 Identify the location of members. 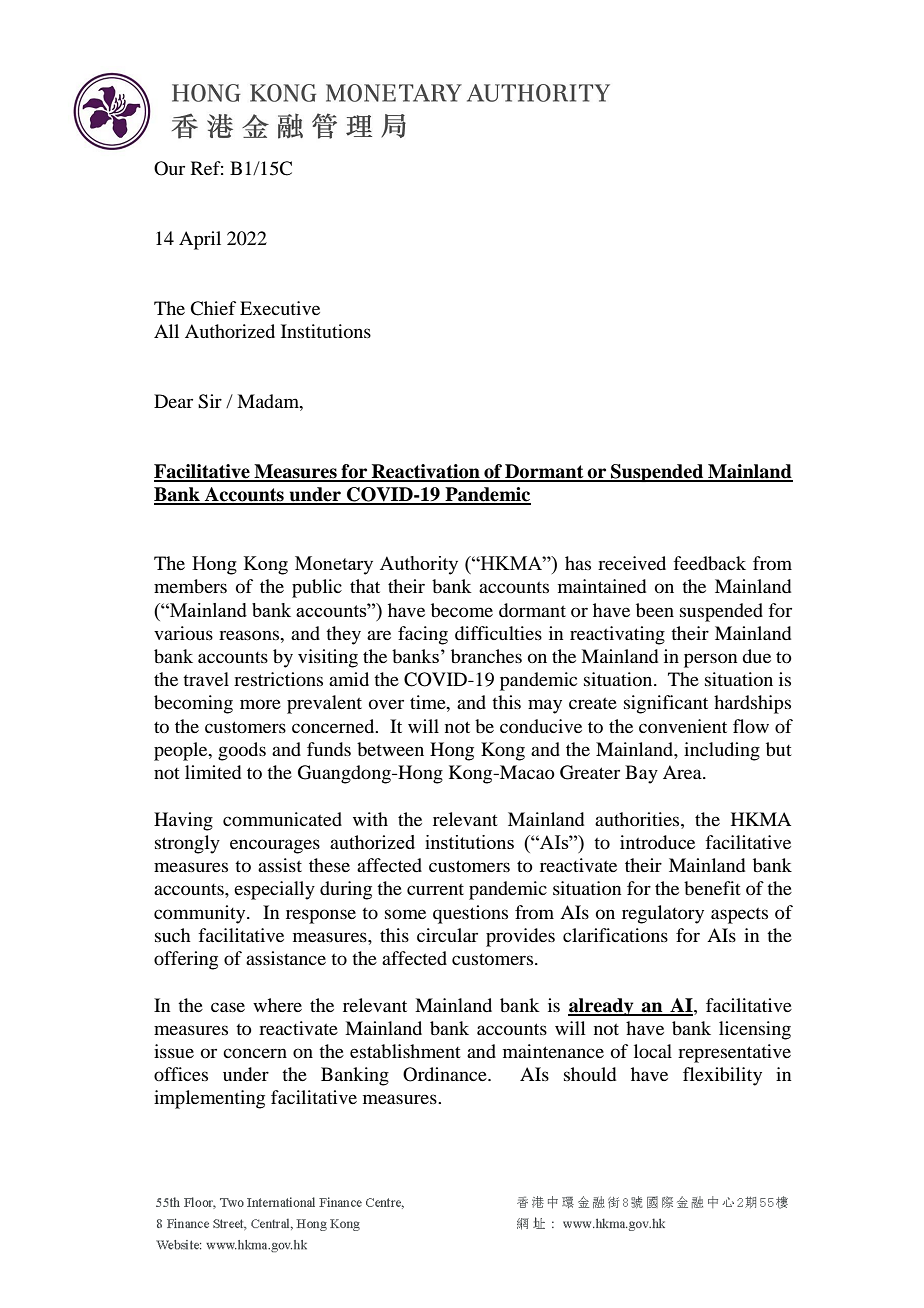
(190, 586).
